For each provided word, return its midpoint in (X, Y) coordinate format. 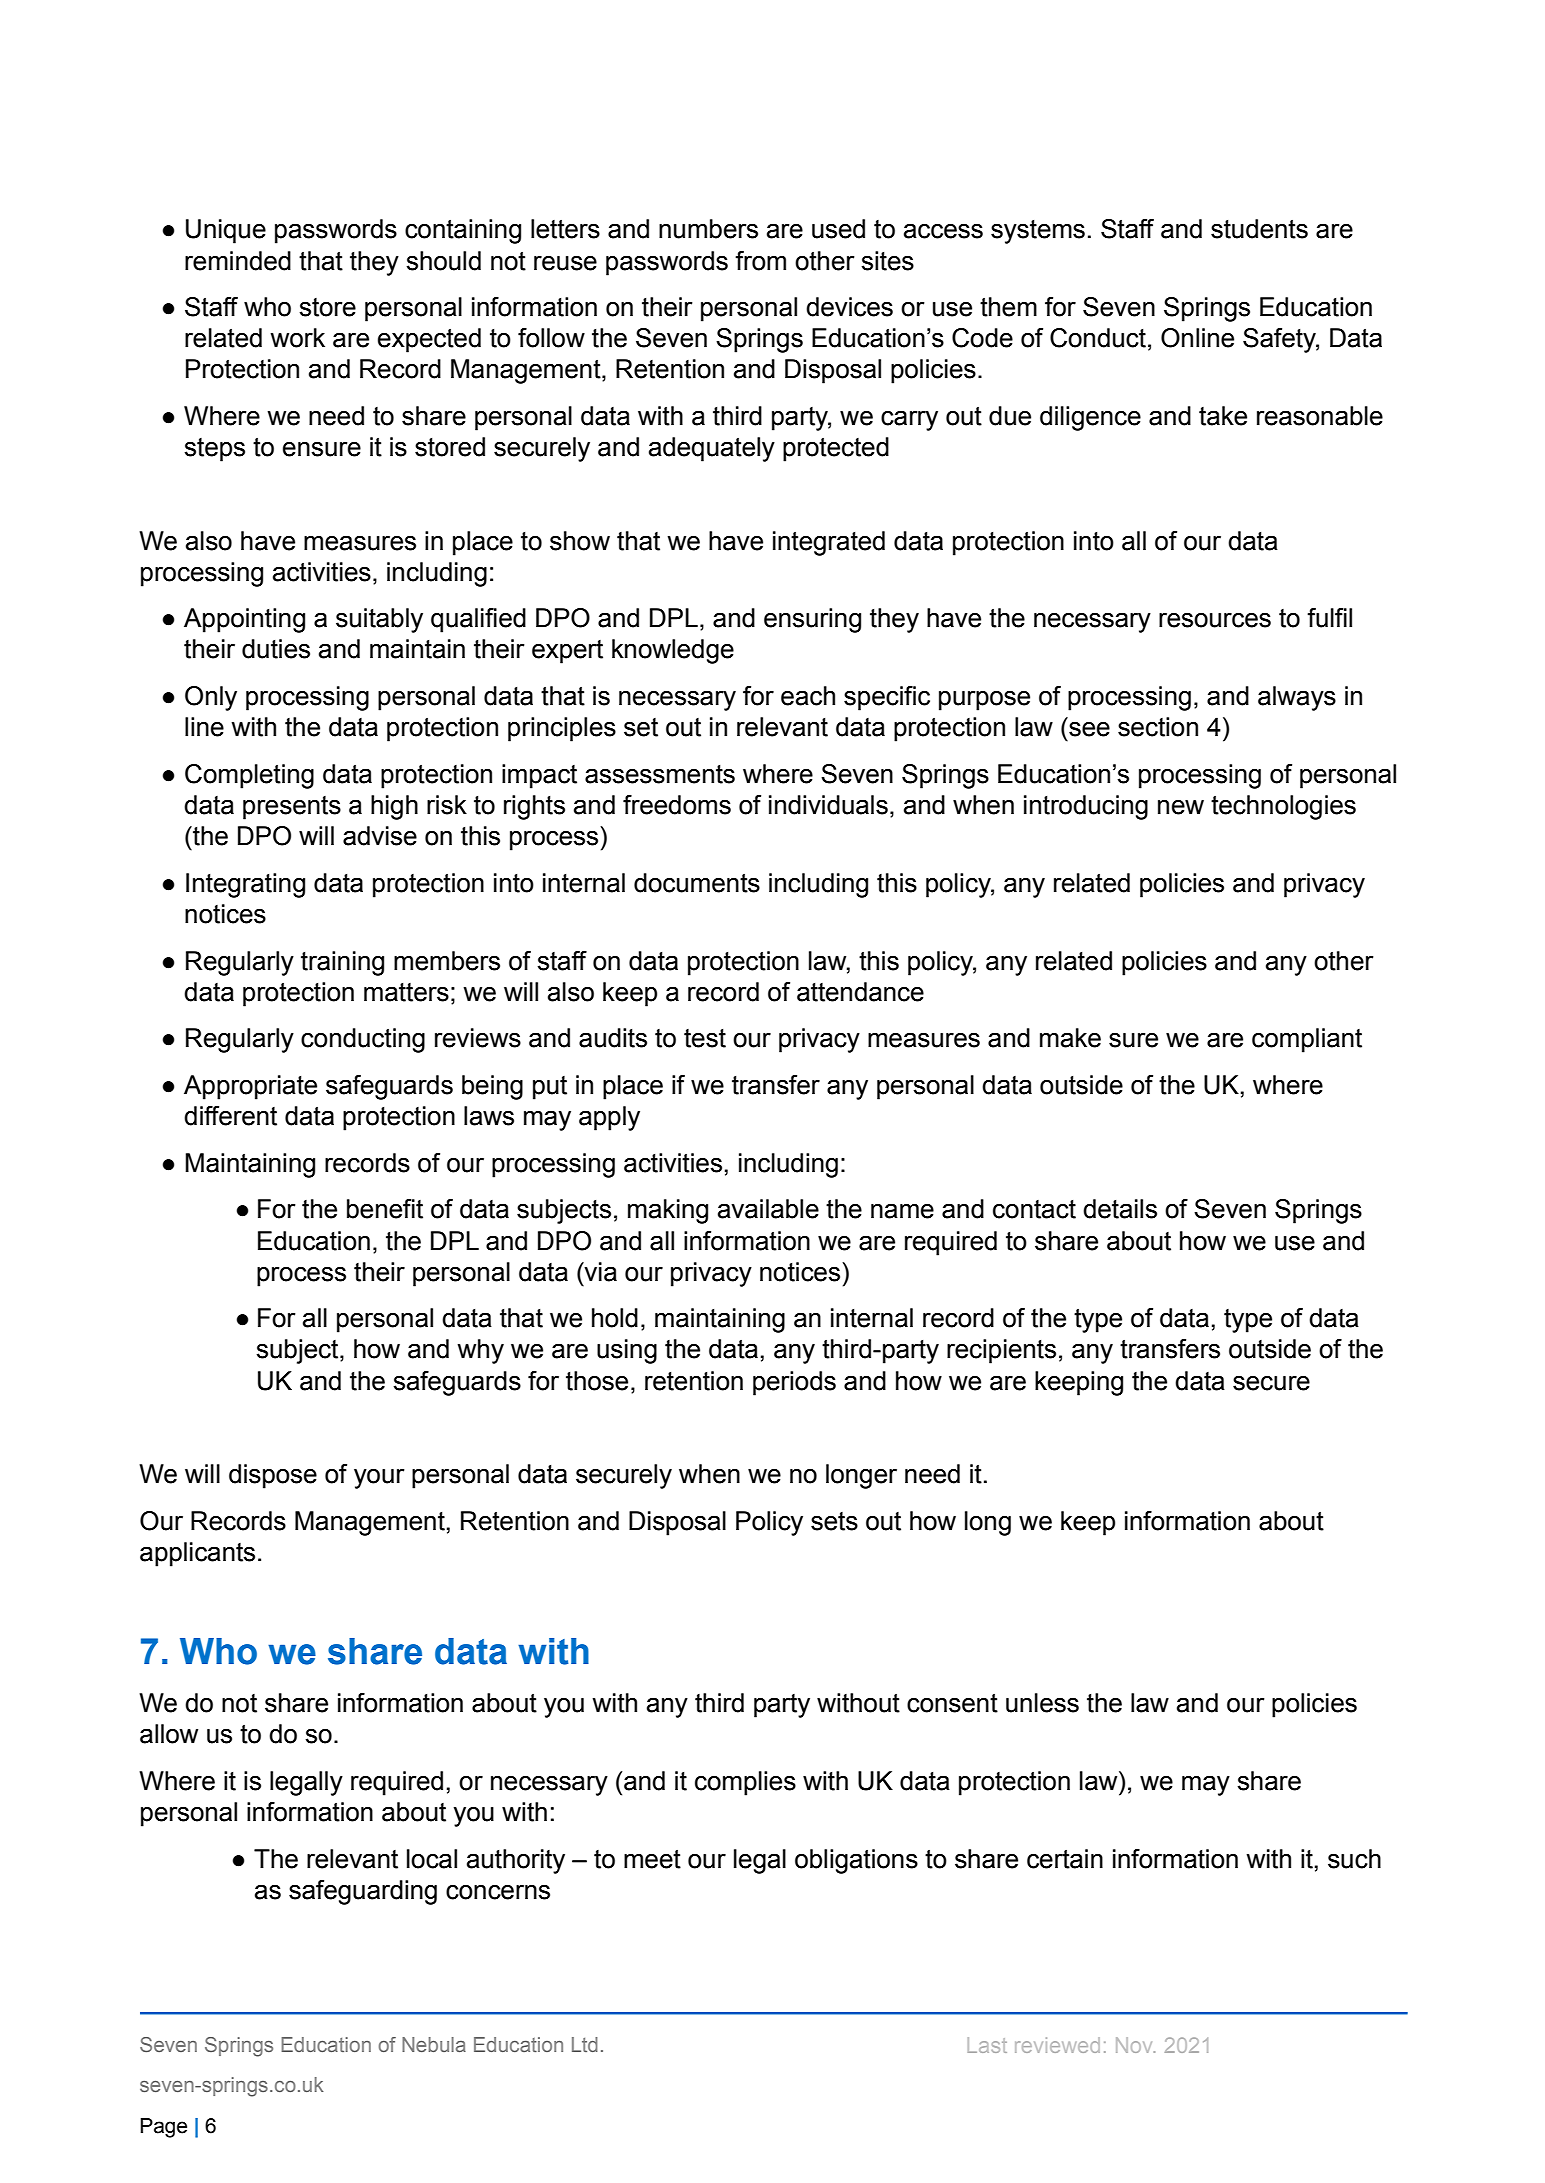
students (1259, 229)
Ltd (585, 2044)
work (298, 338)
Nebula (434, 2044)
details (1120, 1209)
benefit (385, 1209)
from (760, 261)
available (768, 1209)
